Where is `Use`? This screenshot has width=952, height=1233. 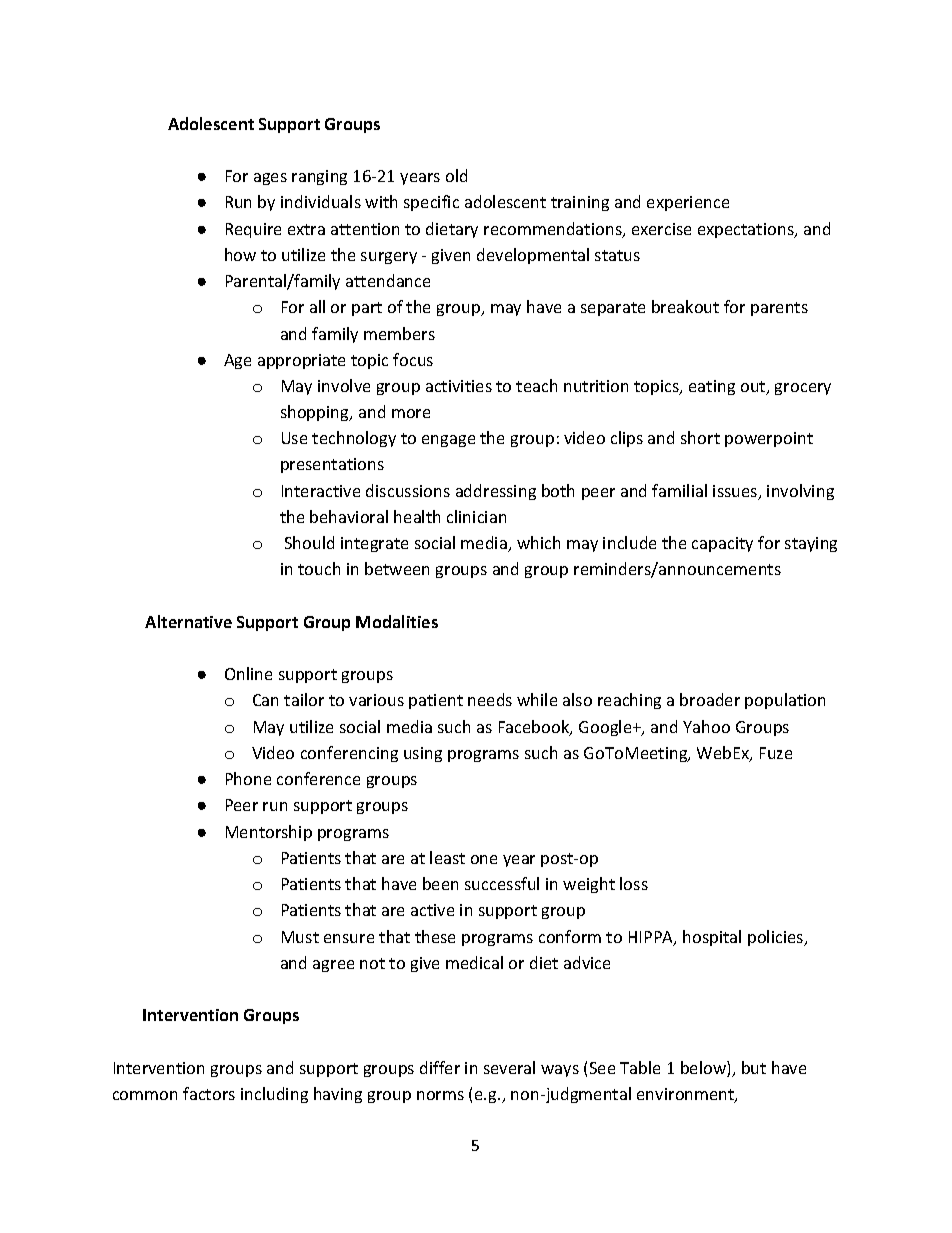
Use is located at coordinates (294, 438).
